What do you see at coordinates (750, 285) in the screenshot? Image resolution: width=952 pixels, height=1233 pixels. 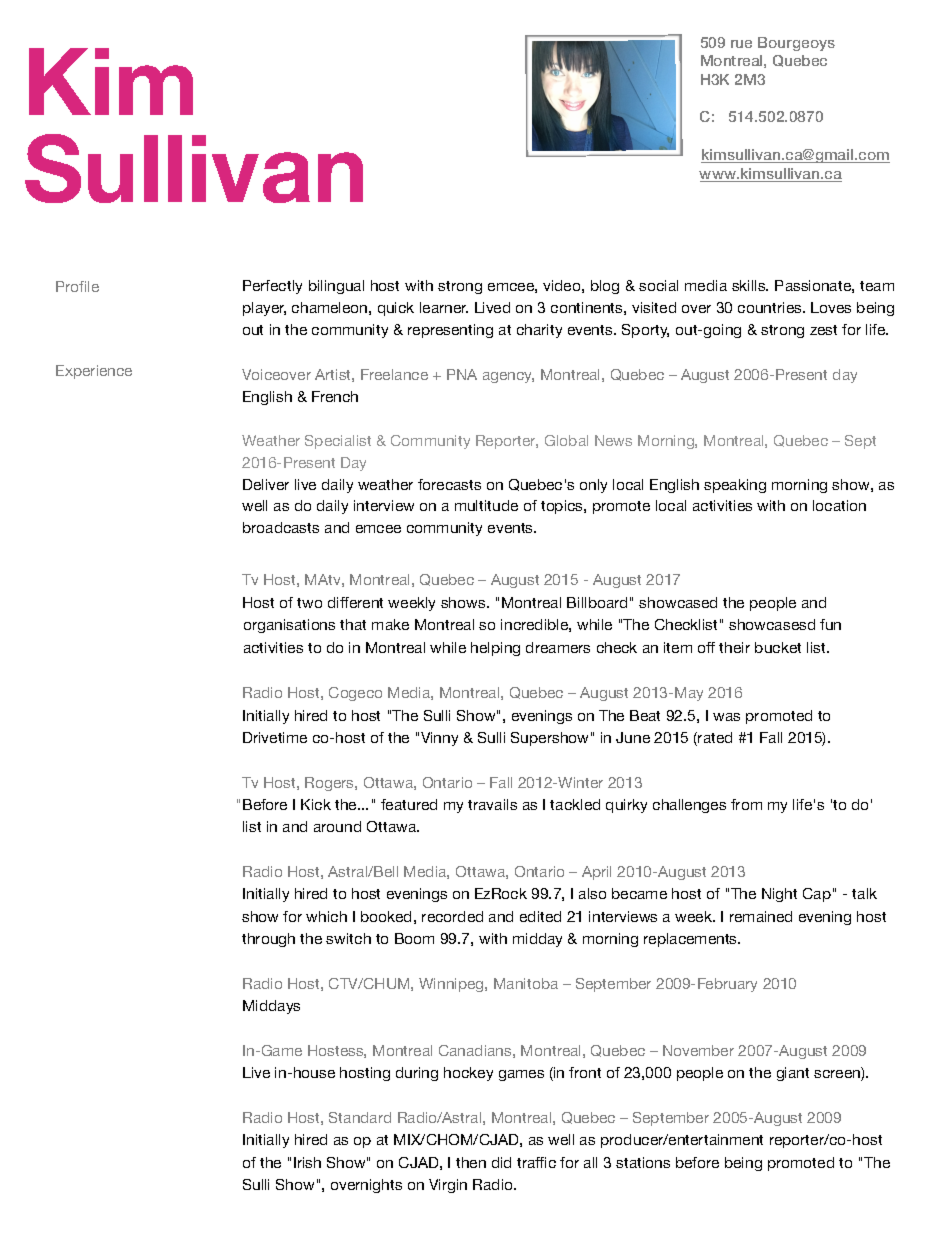 I see `skills` at bounding box center [750, 285].
